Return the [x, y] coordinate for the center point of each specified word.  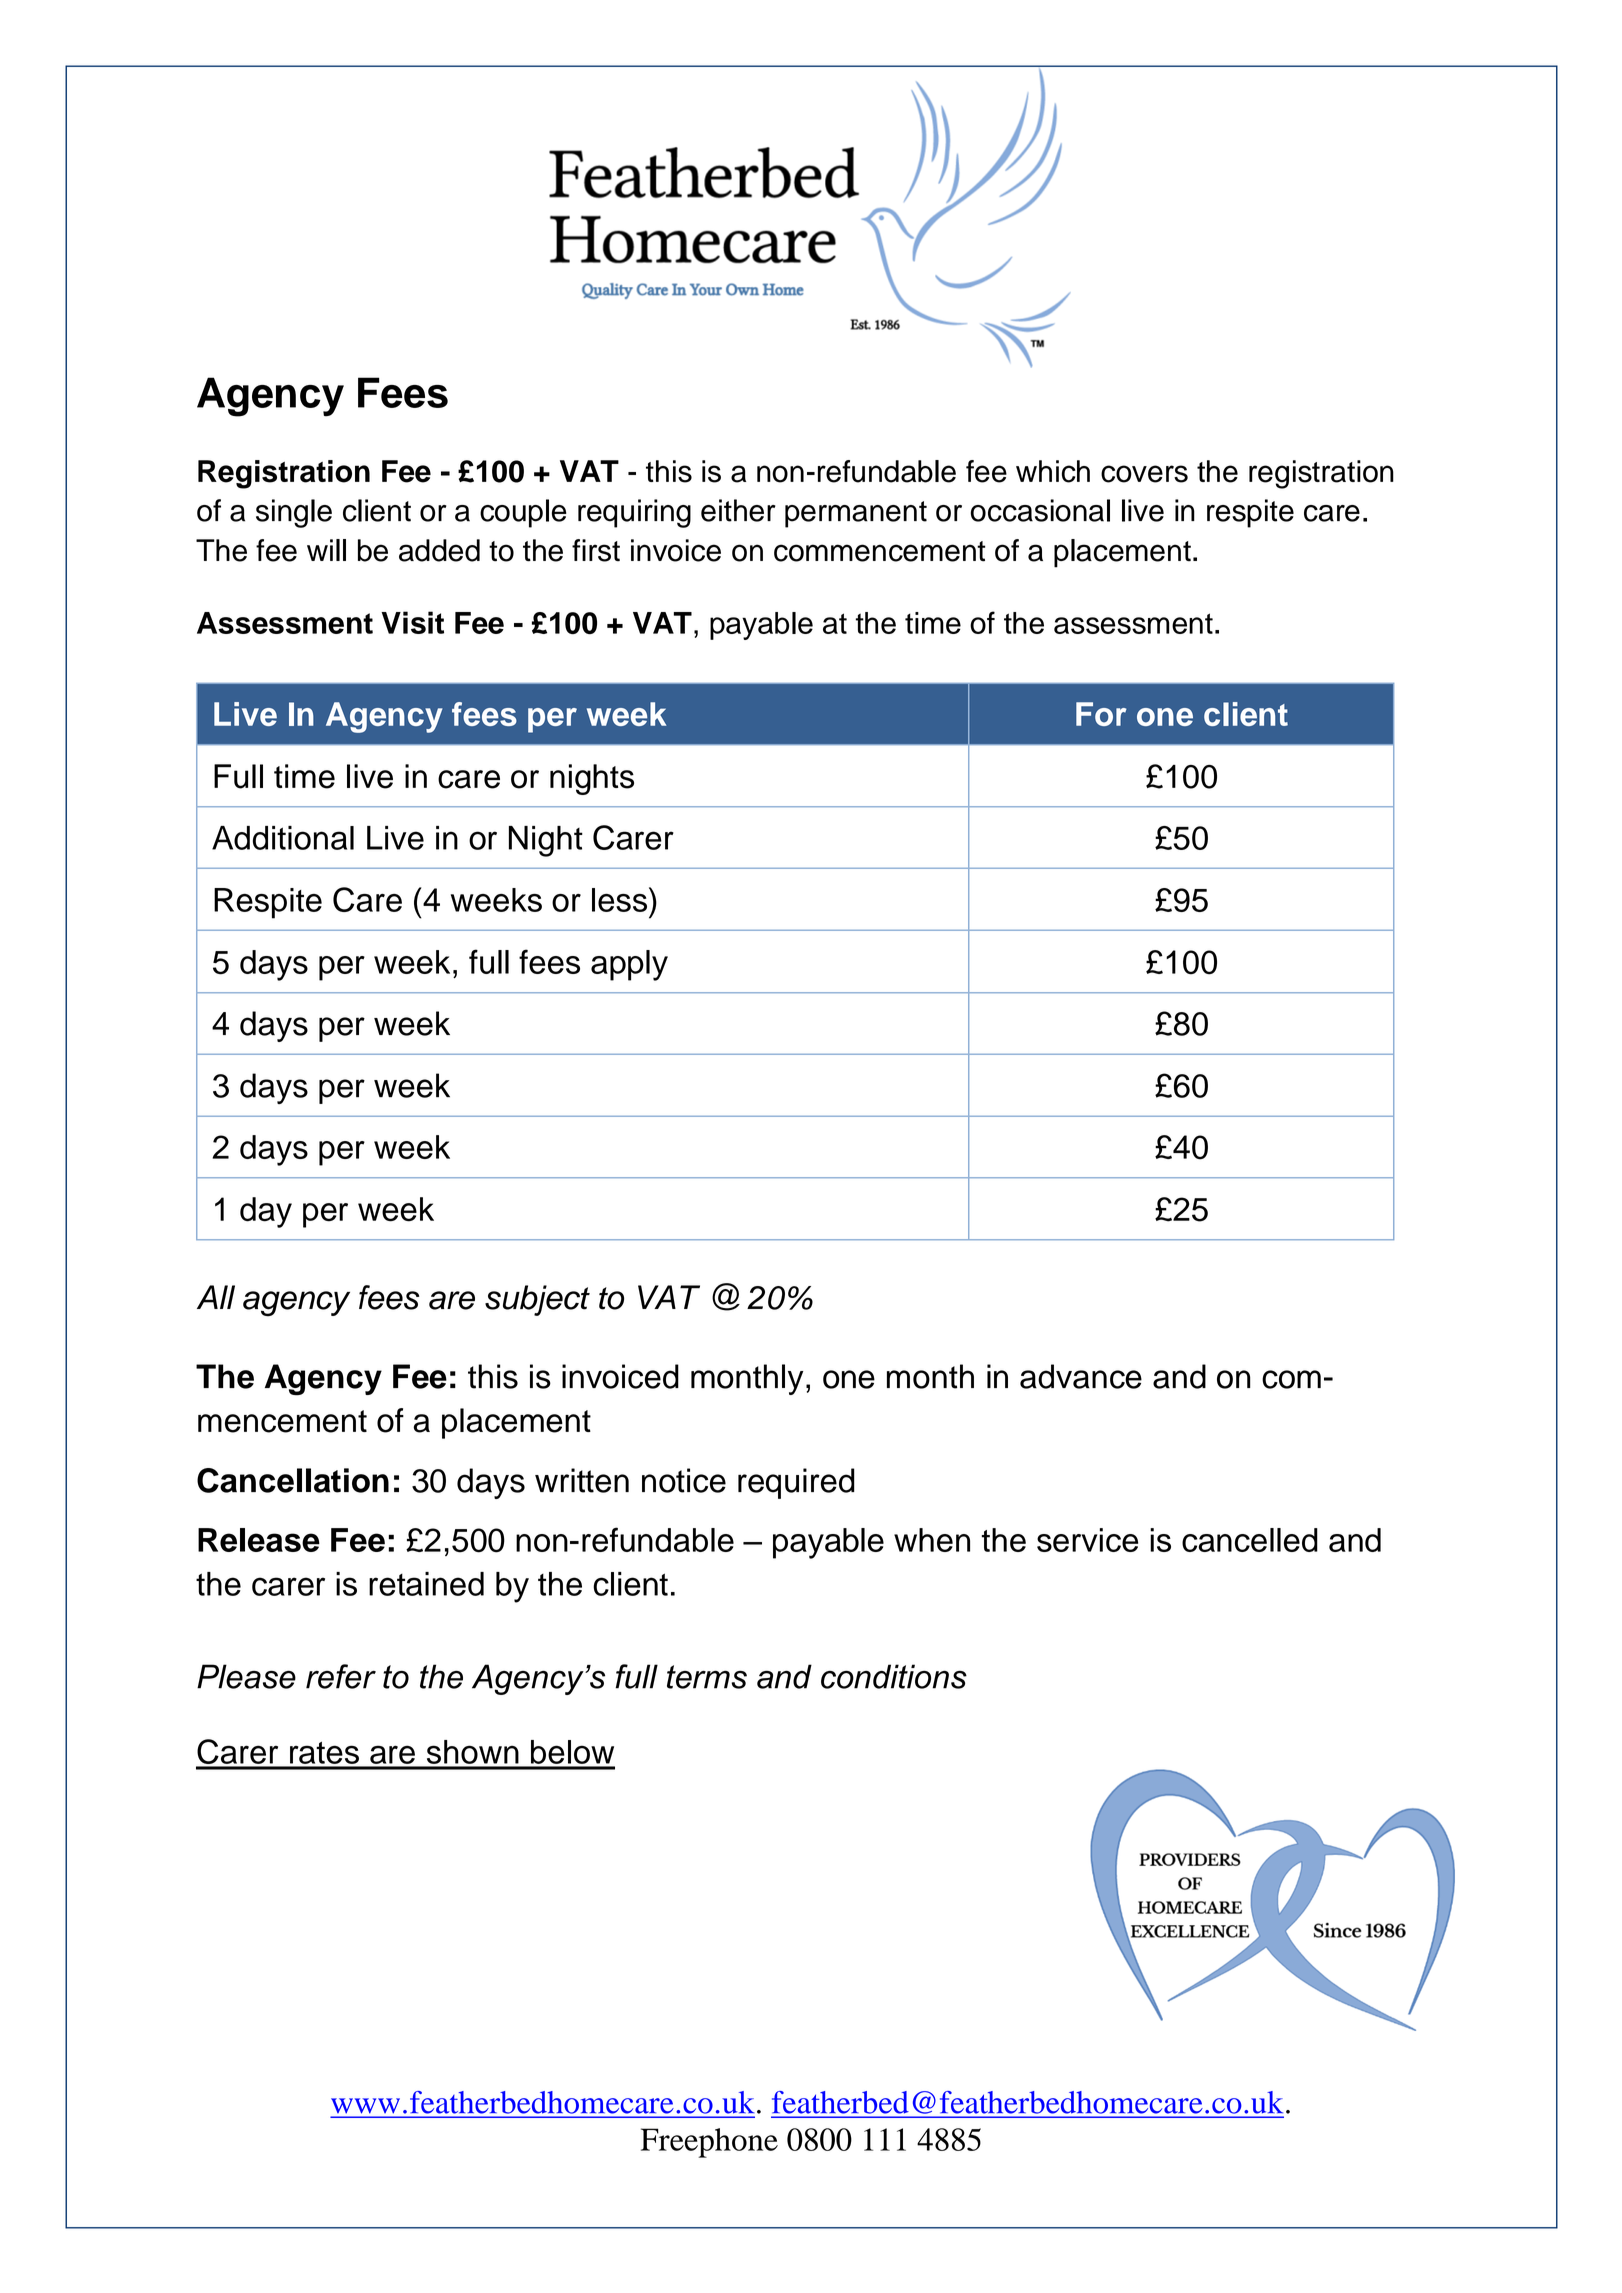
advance [1081, 1376]
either [738, 510]
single [294, 513]
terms [707, 1677]
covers [1144, 474]
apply [629, 965]
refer [341, 1676]
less [621, 899]
